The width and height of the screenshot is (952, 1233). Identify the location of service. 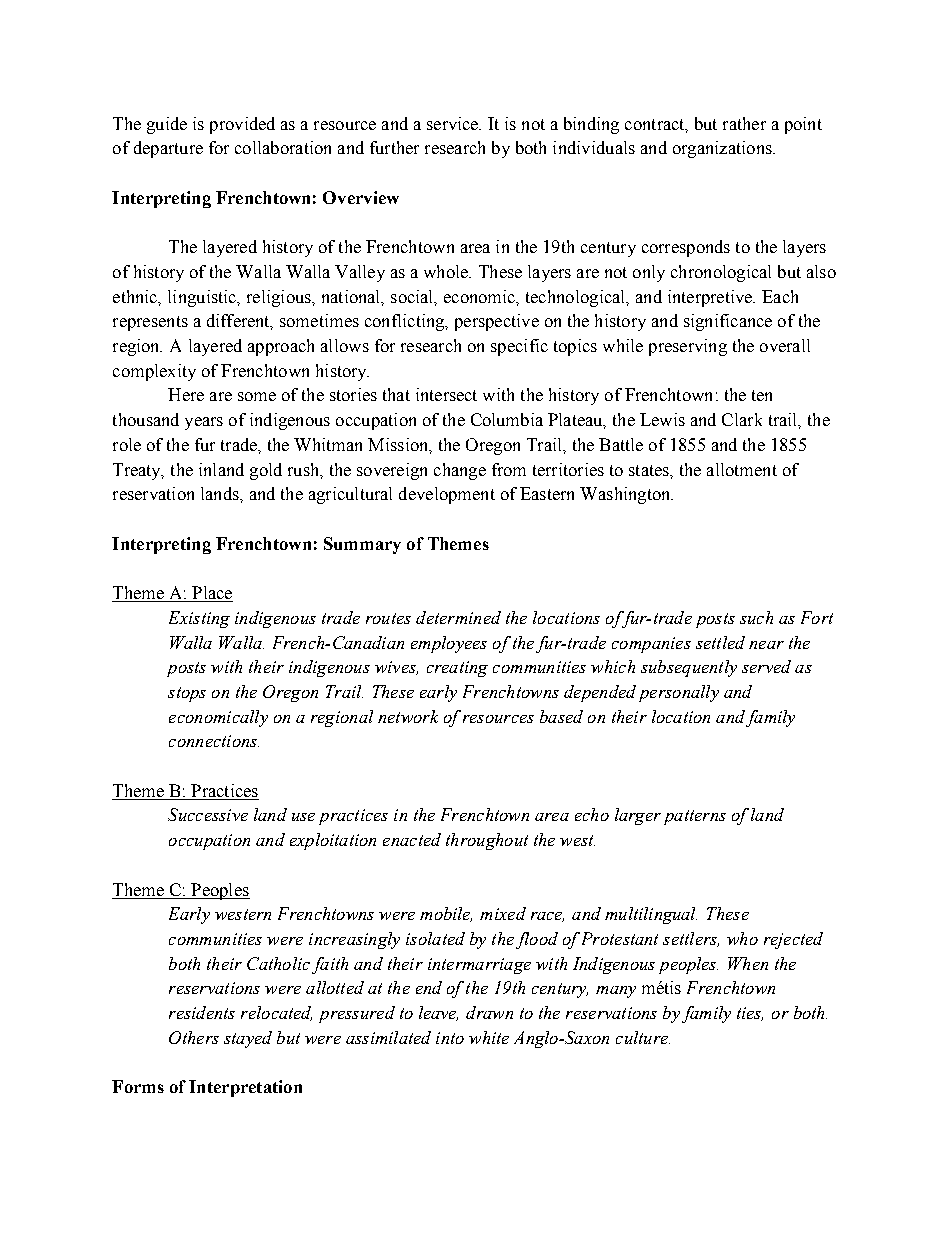
(454, 123).
